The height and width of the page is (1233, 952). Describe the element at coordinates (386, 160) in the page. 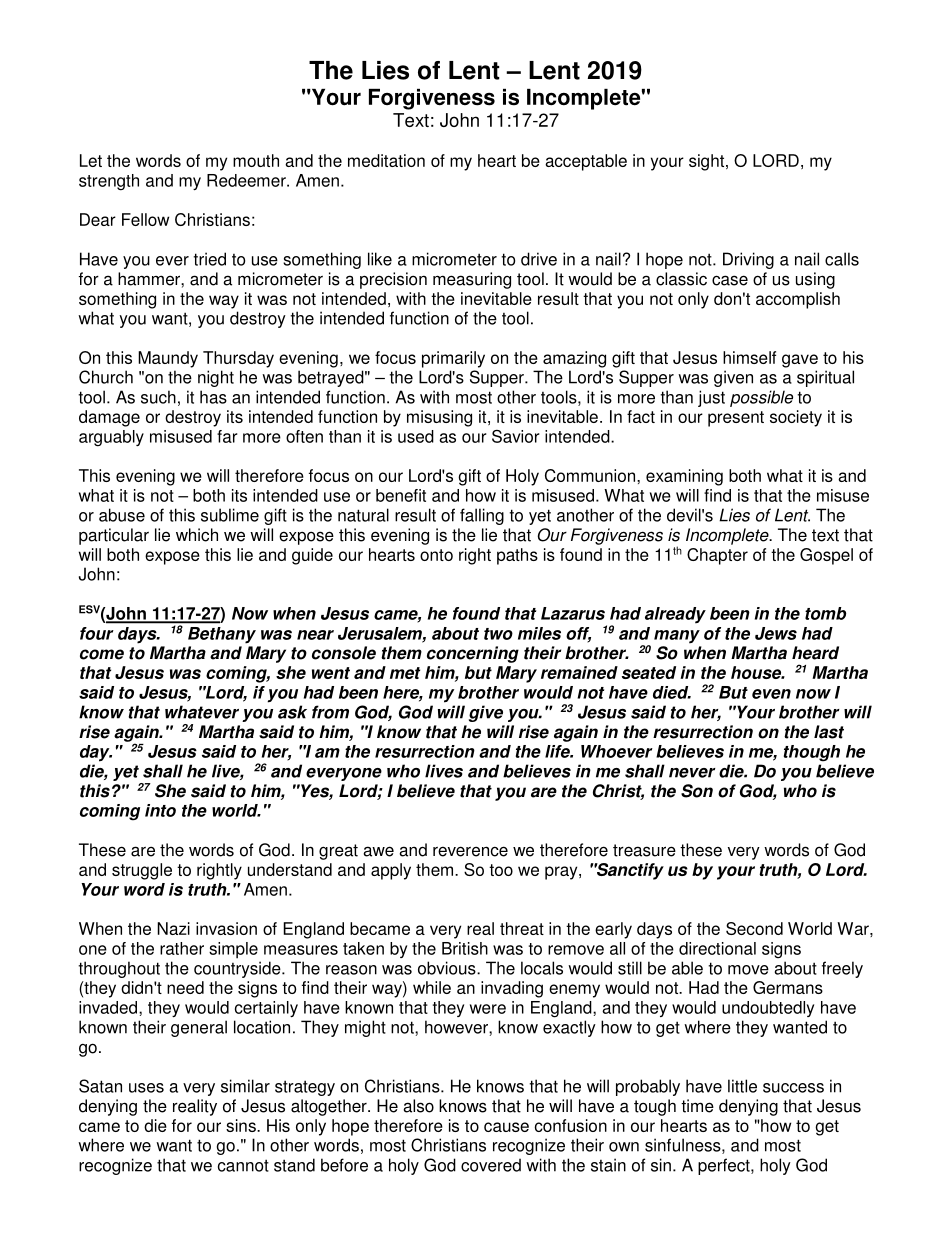

I see `meditation` at that location.
